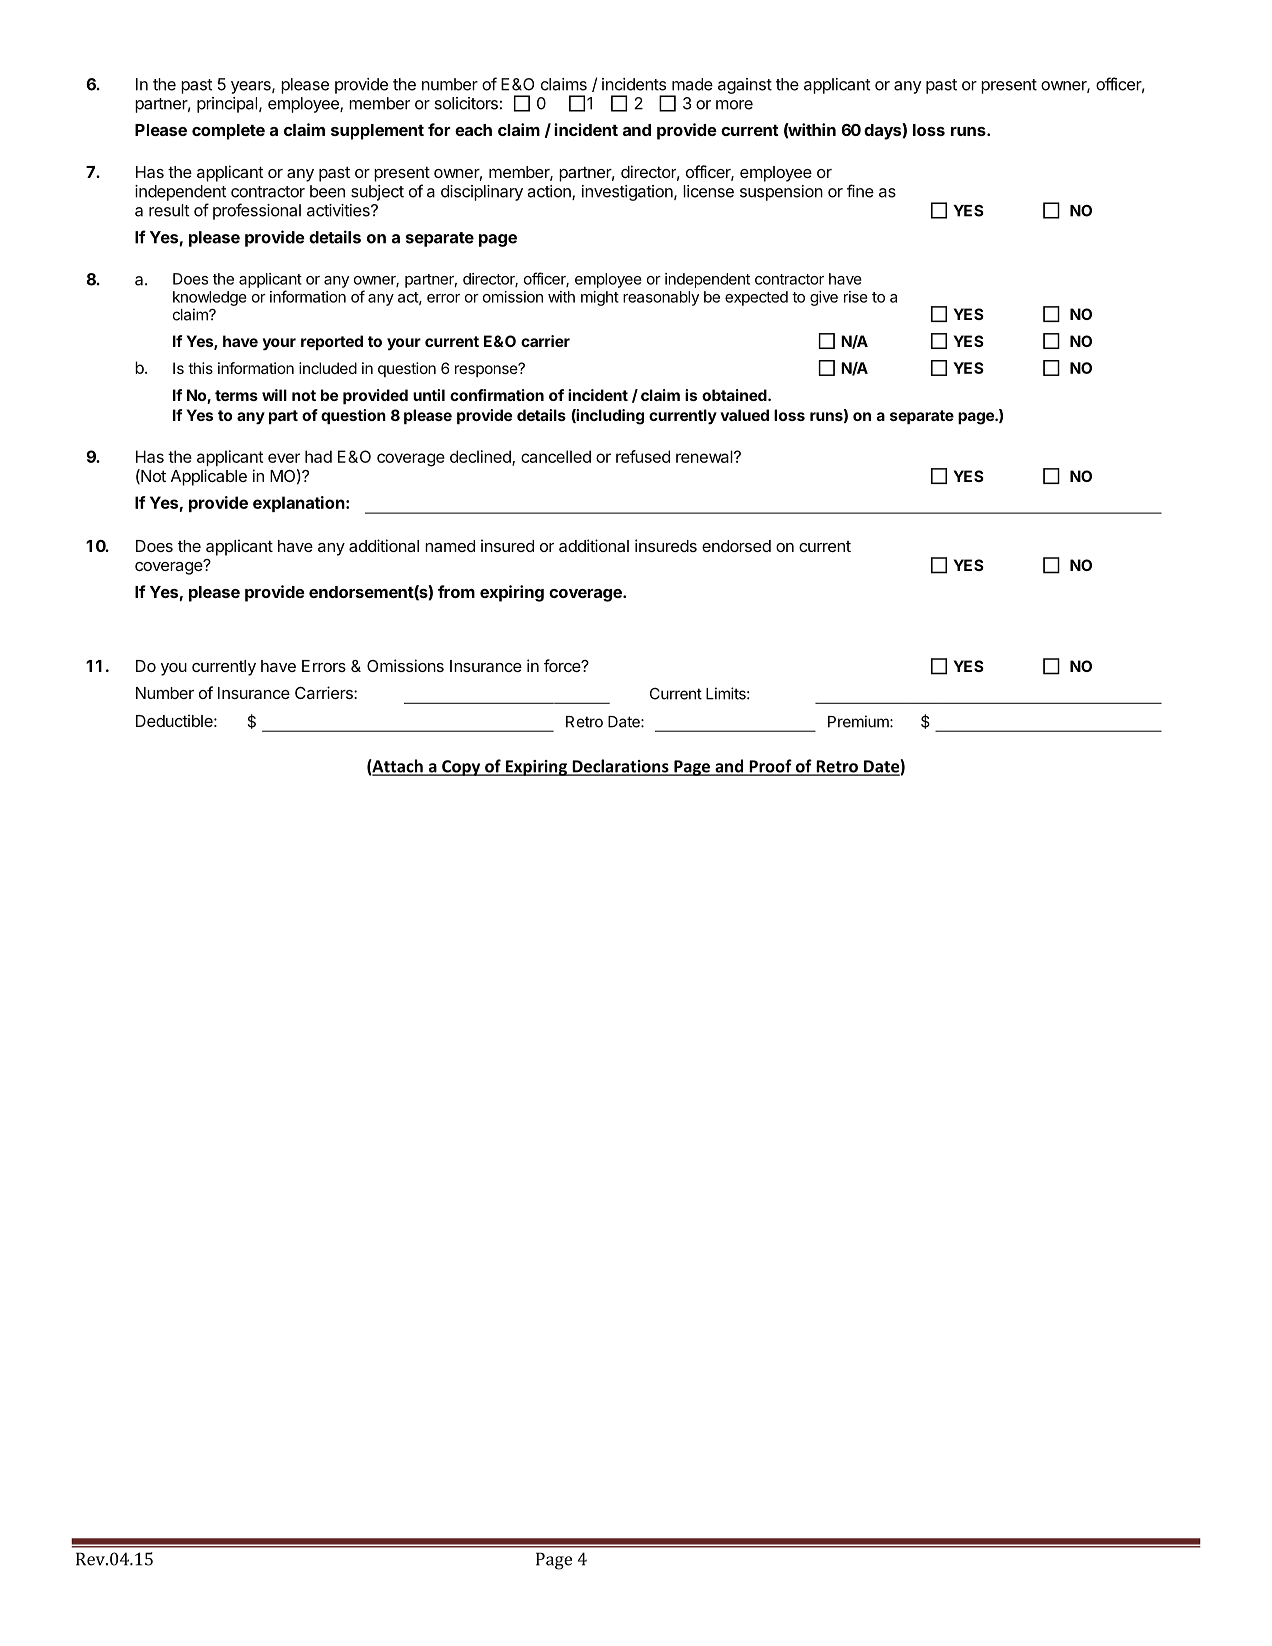  What do you see at coordinates (209, 477) in the screenshot?
I see `Applicable` at bounding box center [209, 477].
